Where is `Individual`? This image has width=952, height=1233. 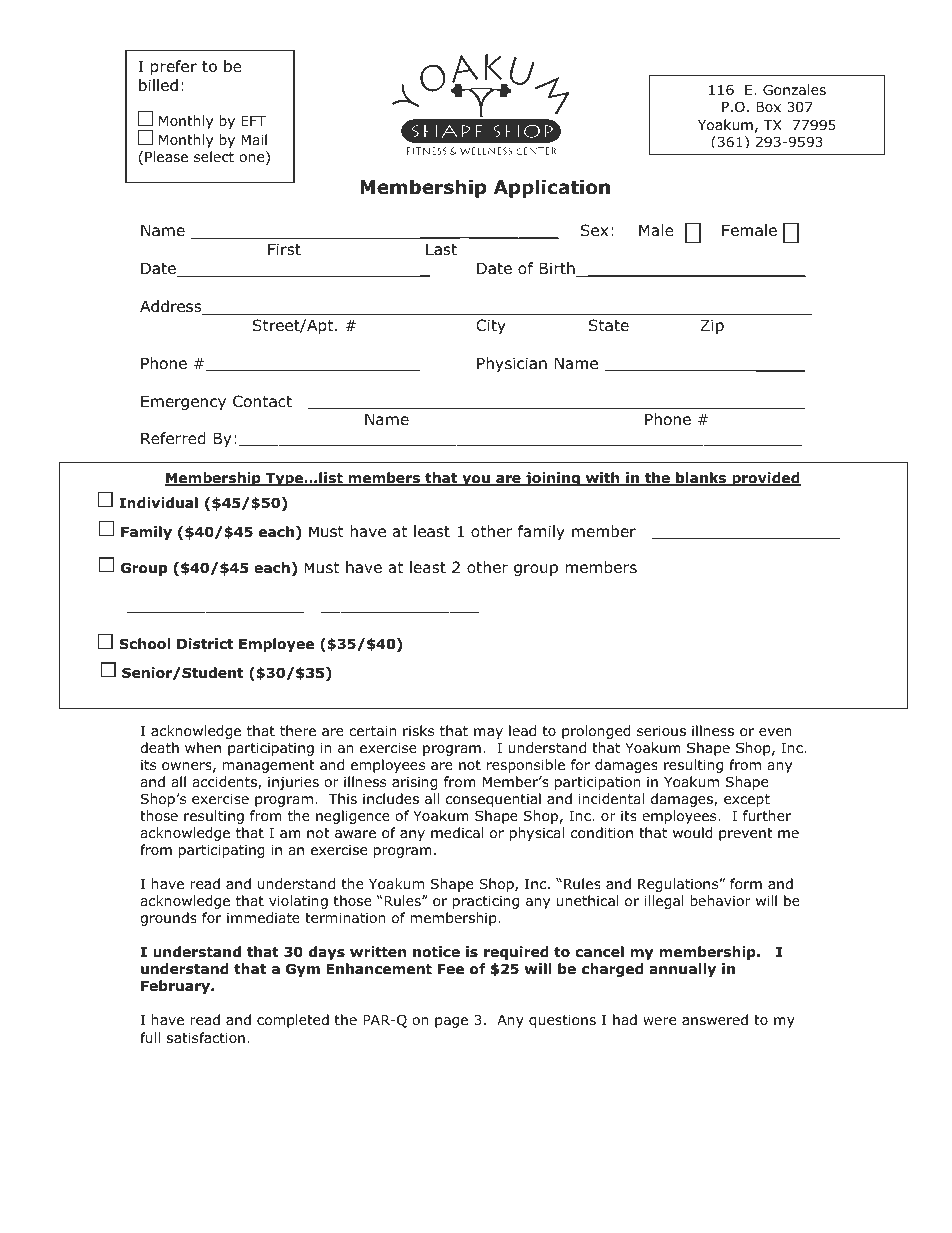
Individual is located at coordinates (159, 502).
